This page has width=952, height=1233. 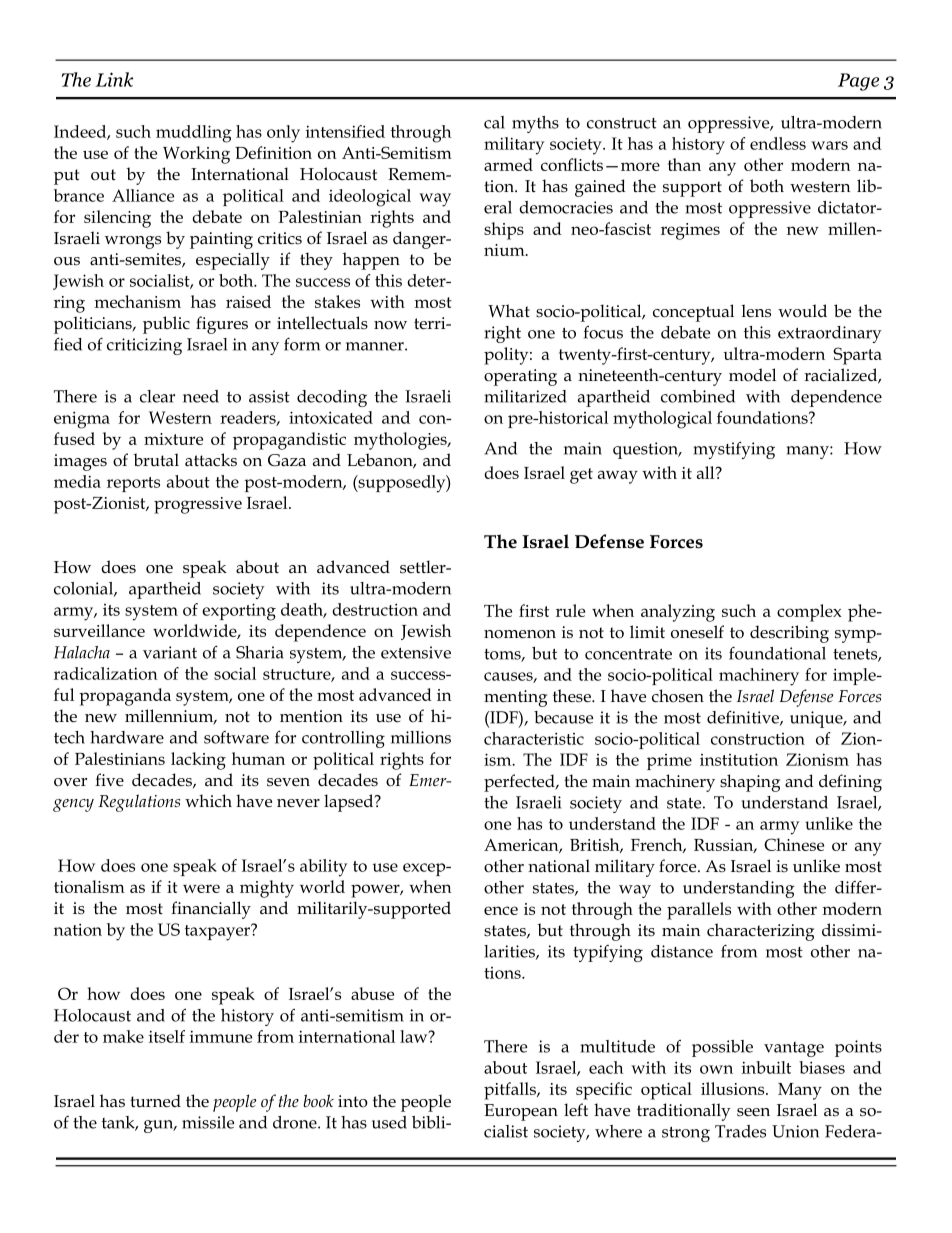 I want to click on variant, so click(x=170, y=652).
